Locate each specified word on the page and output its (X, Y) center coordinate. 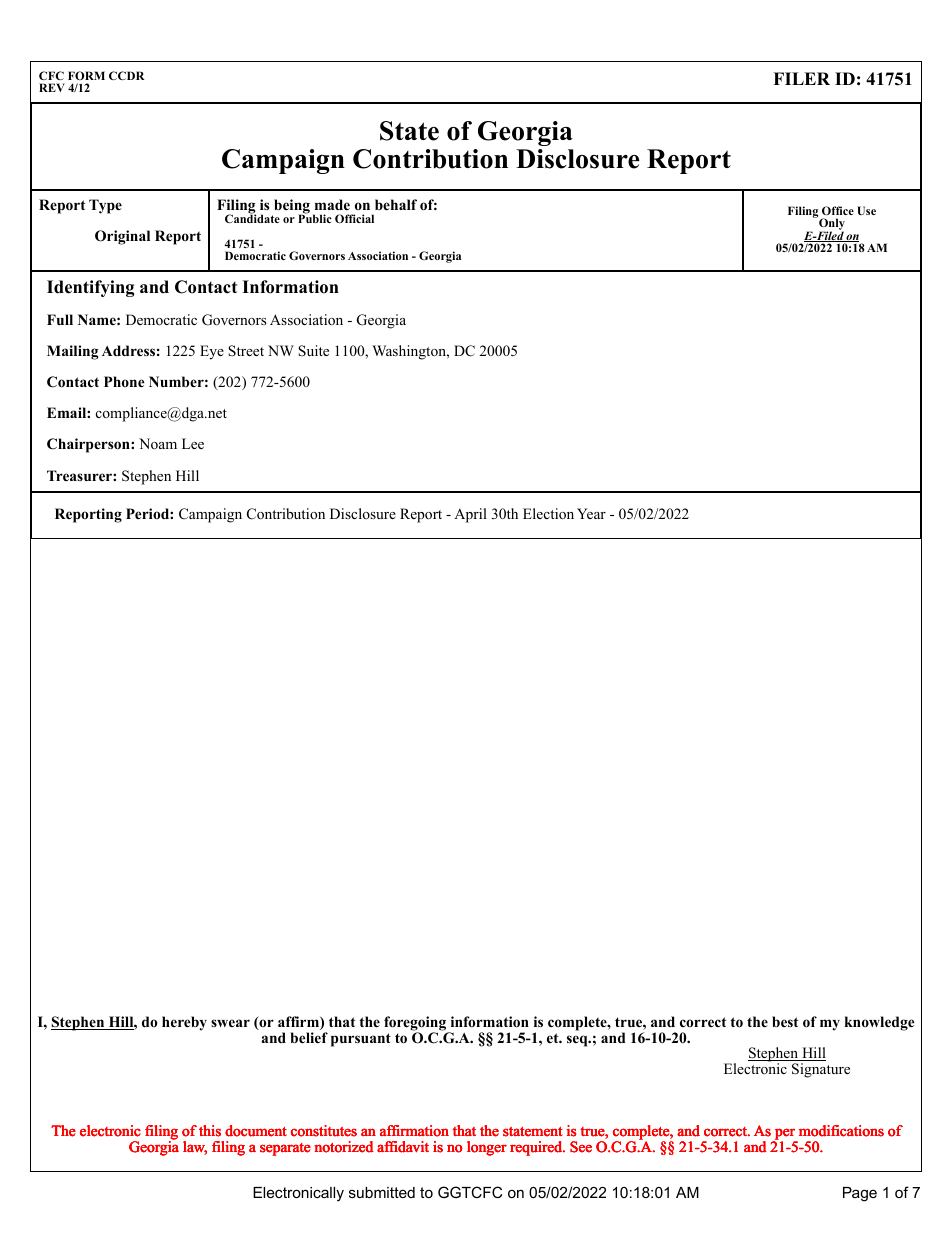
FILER (801, 78)
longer (487, 1148)
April (470, 515)
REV (52, 87)
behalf (396, 204)
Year (591, 513)
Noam (158, 443)
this (210, 1131)
